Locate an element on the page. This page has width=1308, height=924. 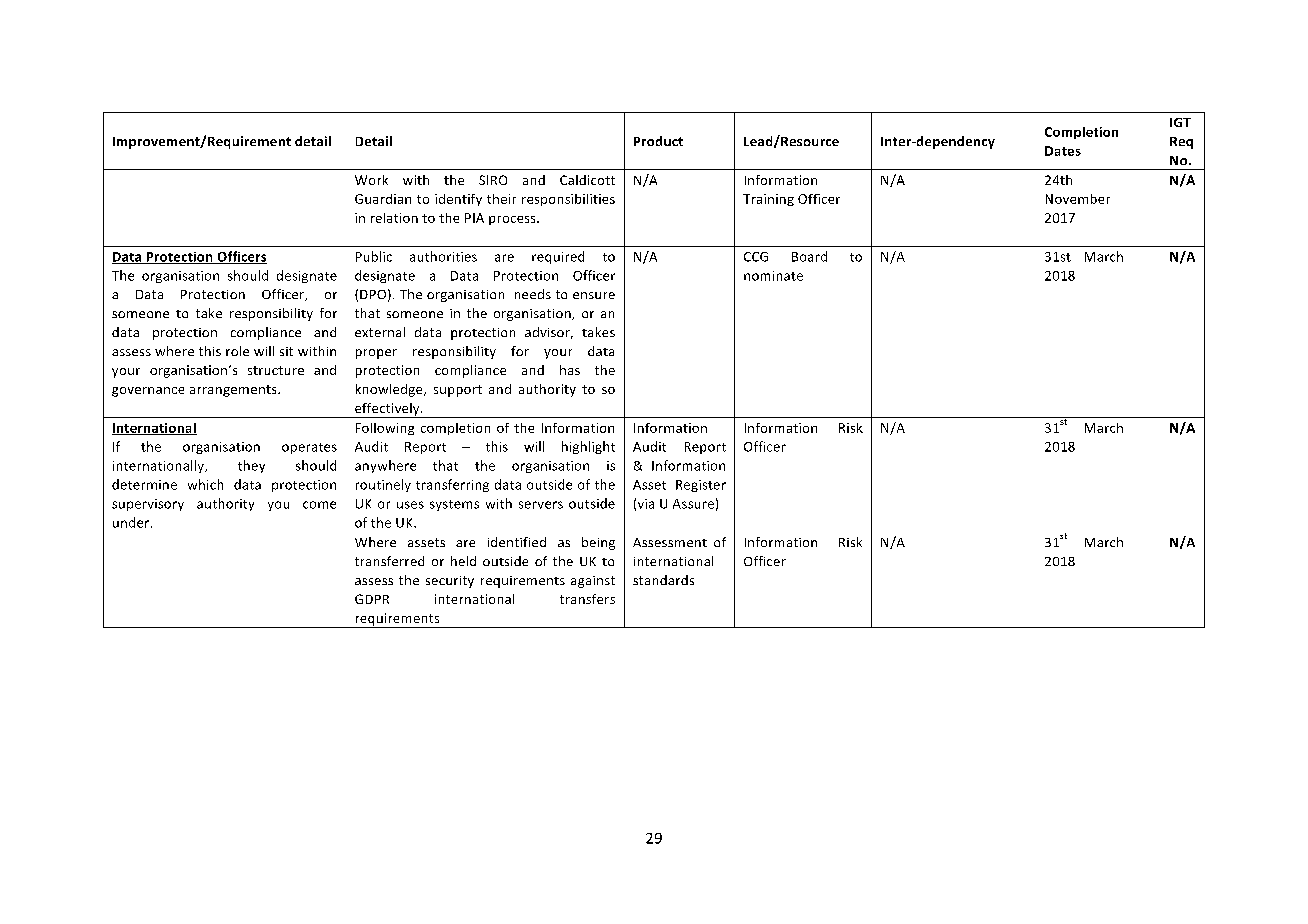
Dates is located at coordinates (1063, 151).
